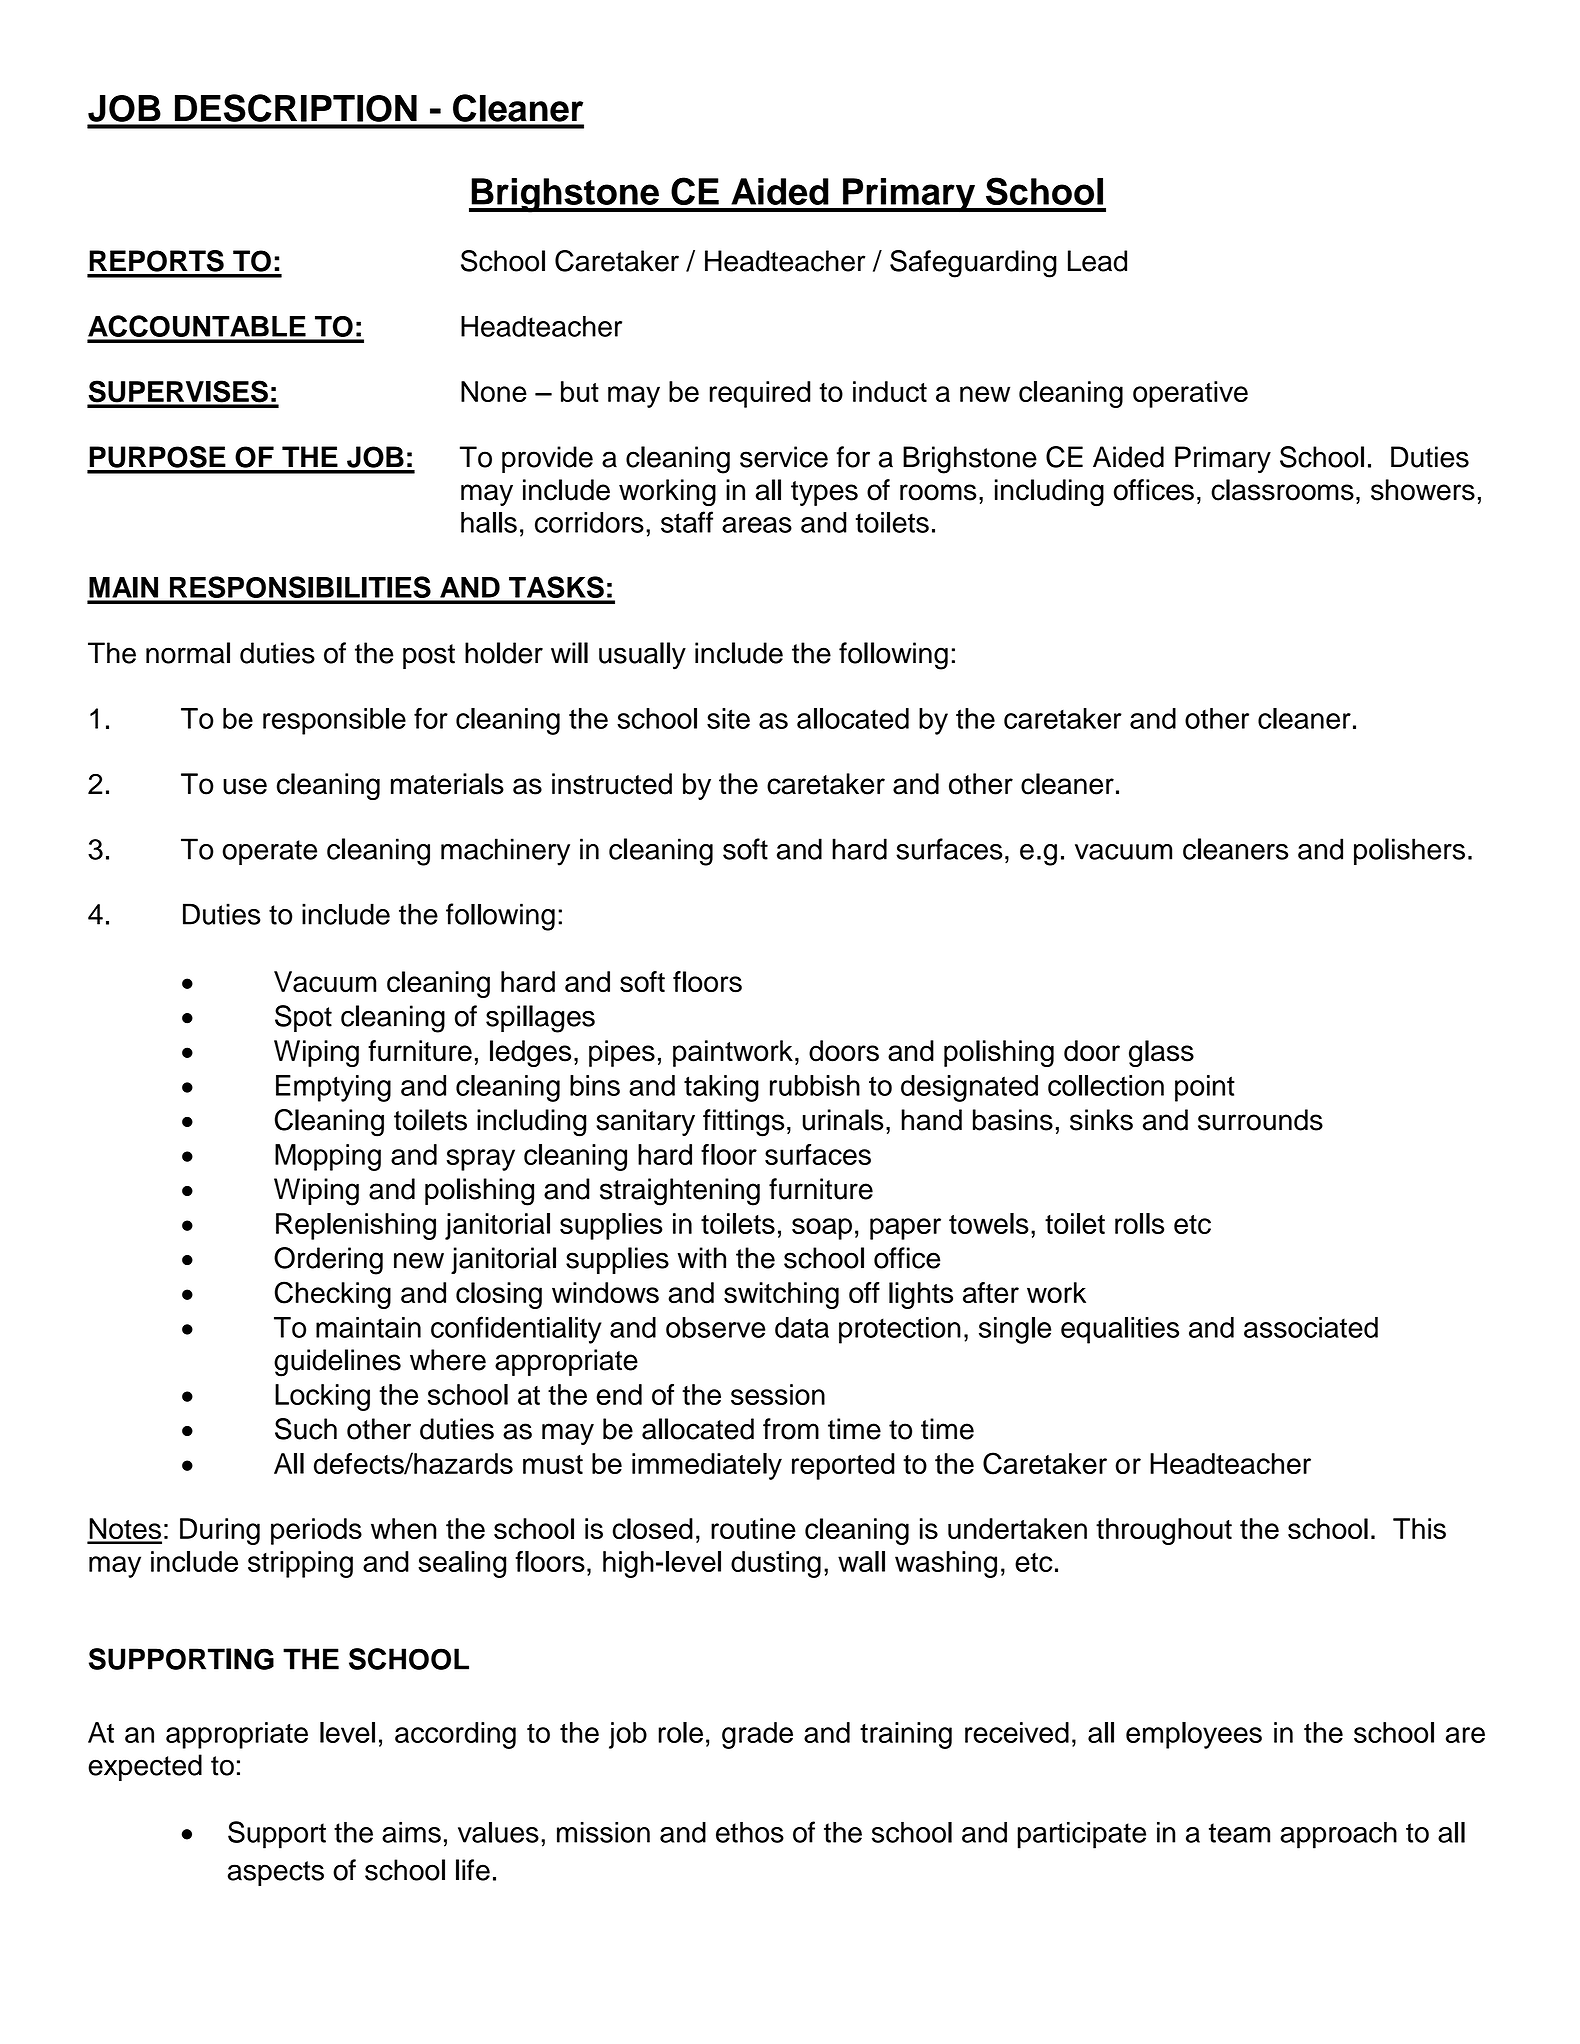 The image size is (1580, 2044). I want to click on required, so click(760, 394).
